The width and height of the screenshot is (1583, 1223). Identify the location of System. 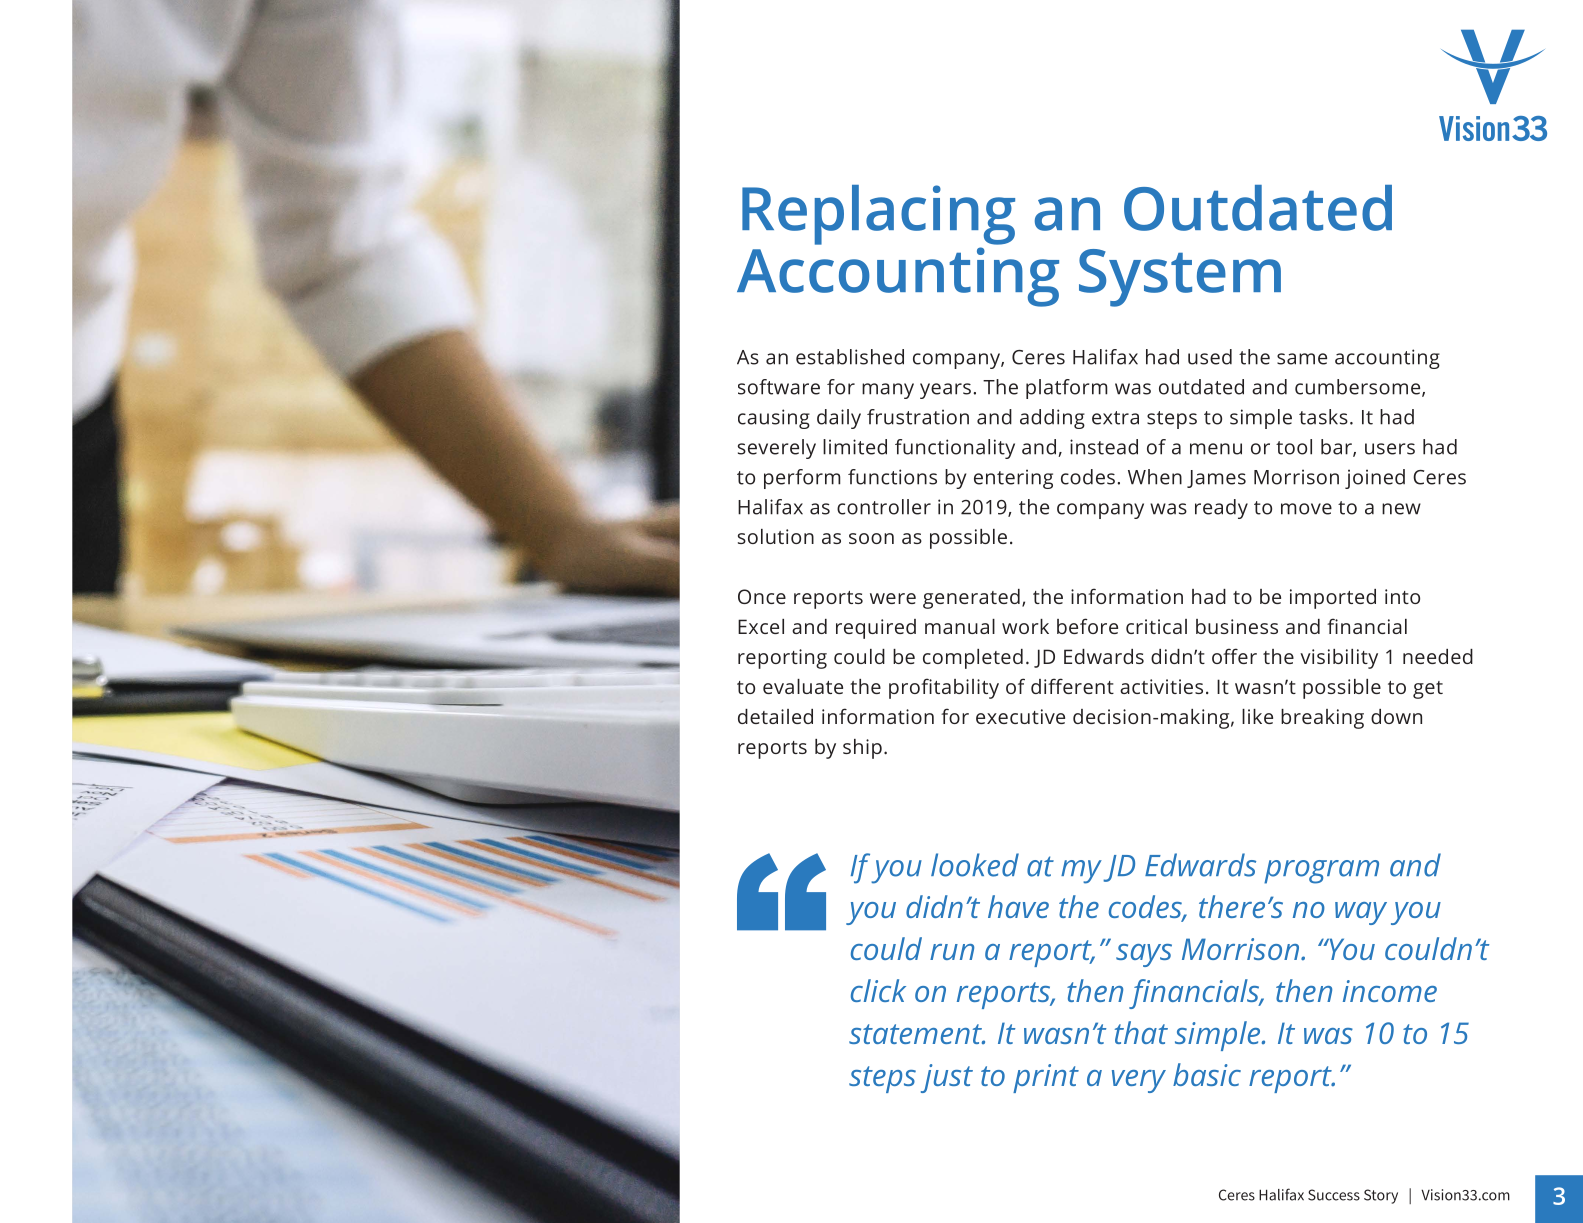
(1180, 278).
